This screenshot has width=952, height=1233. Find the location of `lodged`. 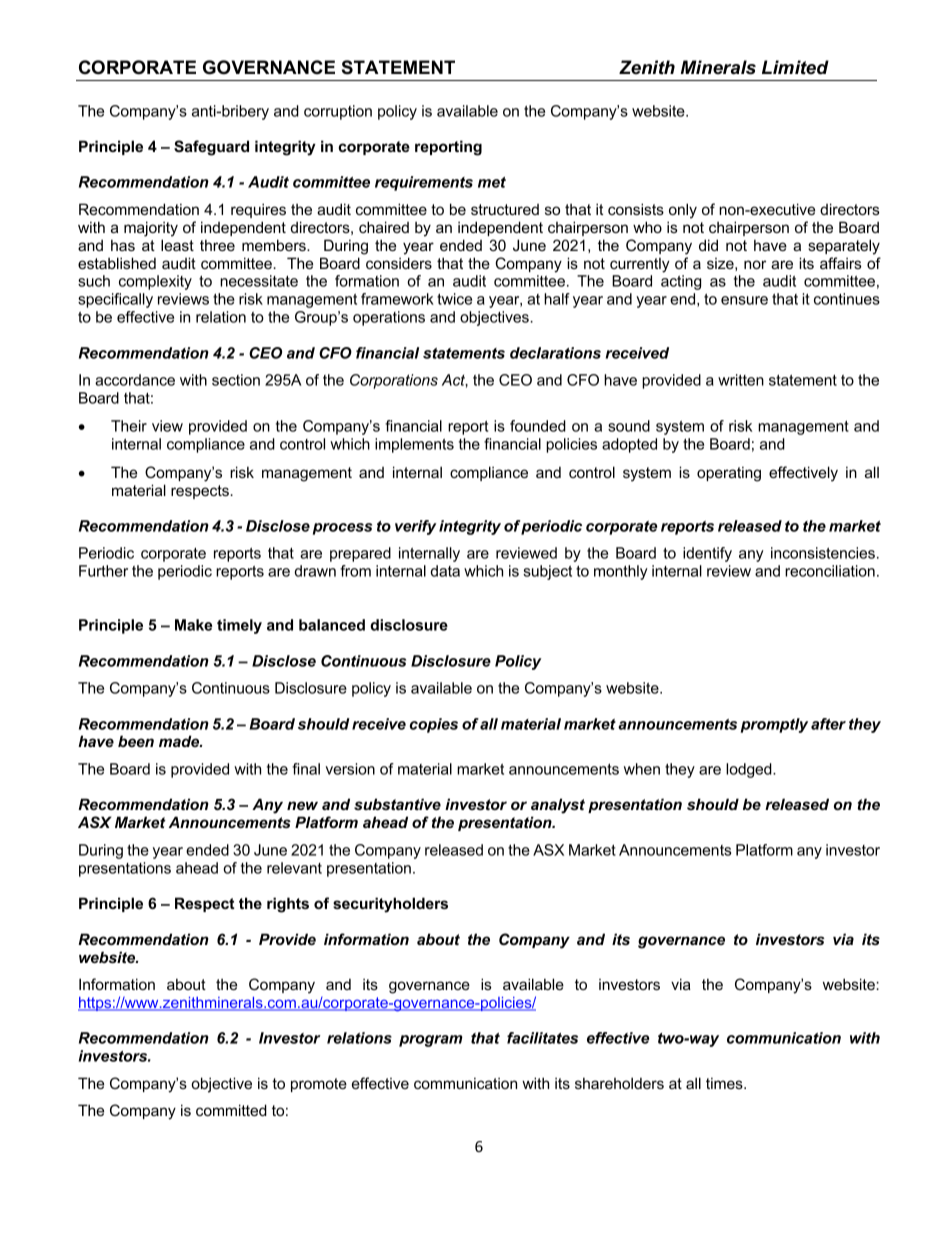

lodged is located at coordinates (750, 770).
